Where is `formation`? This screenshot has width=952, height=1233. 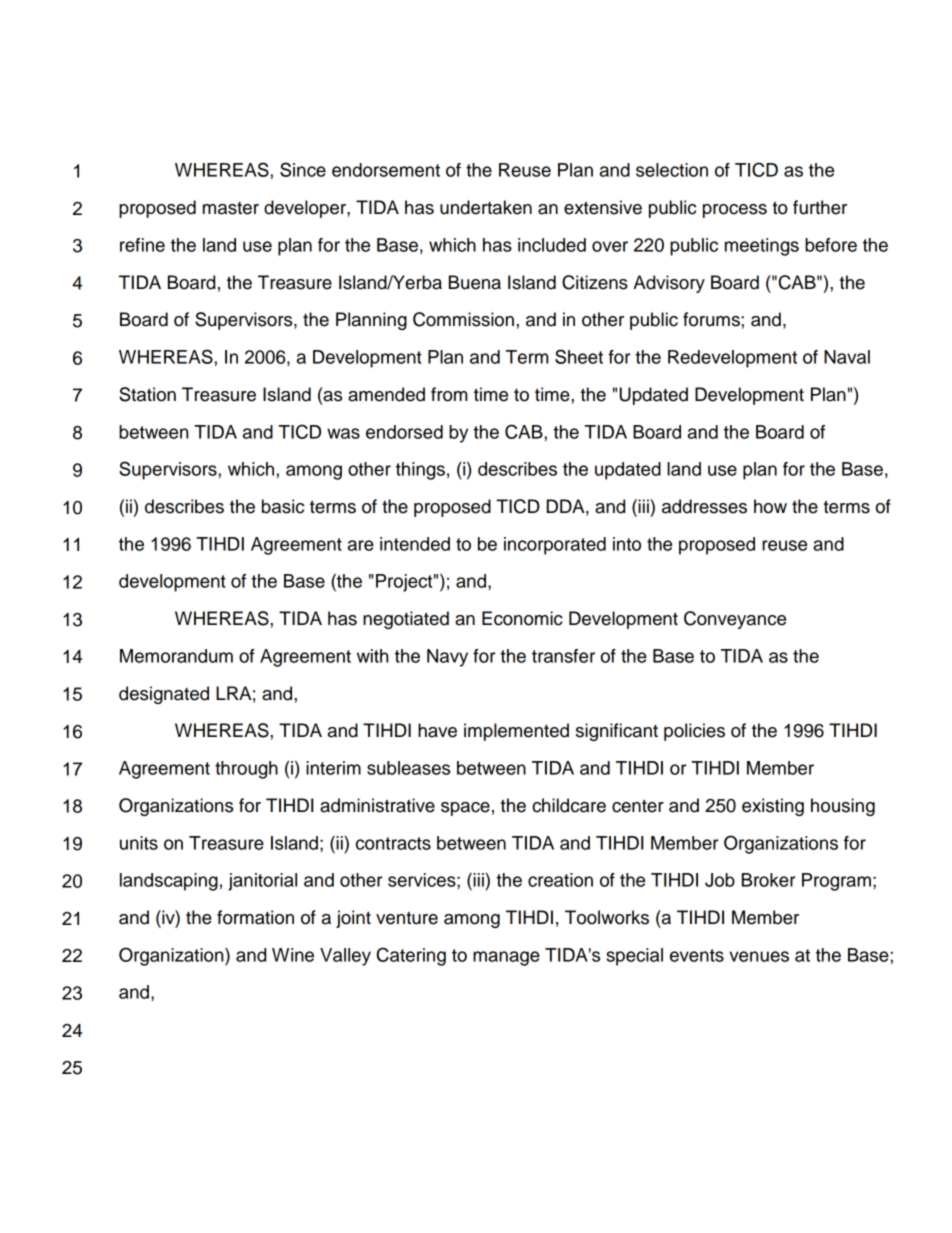
formation is located at coordinates (255, 917).
